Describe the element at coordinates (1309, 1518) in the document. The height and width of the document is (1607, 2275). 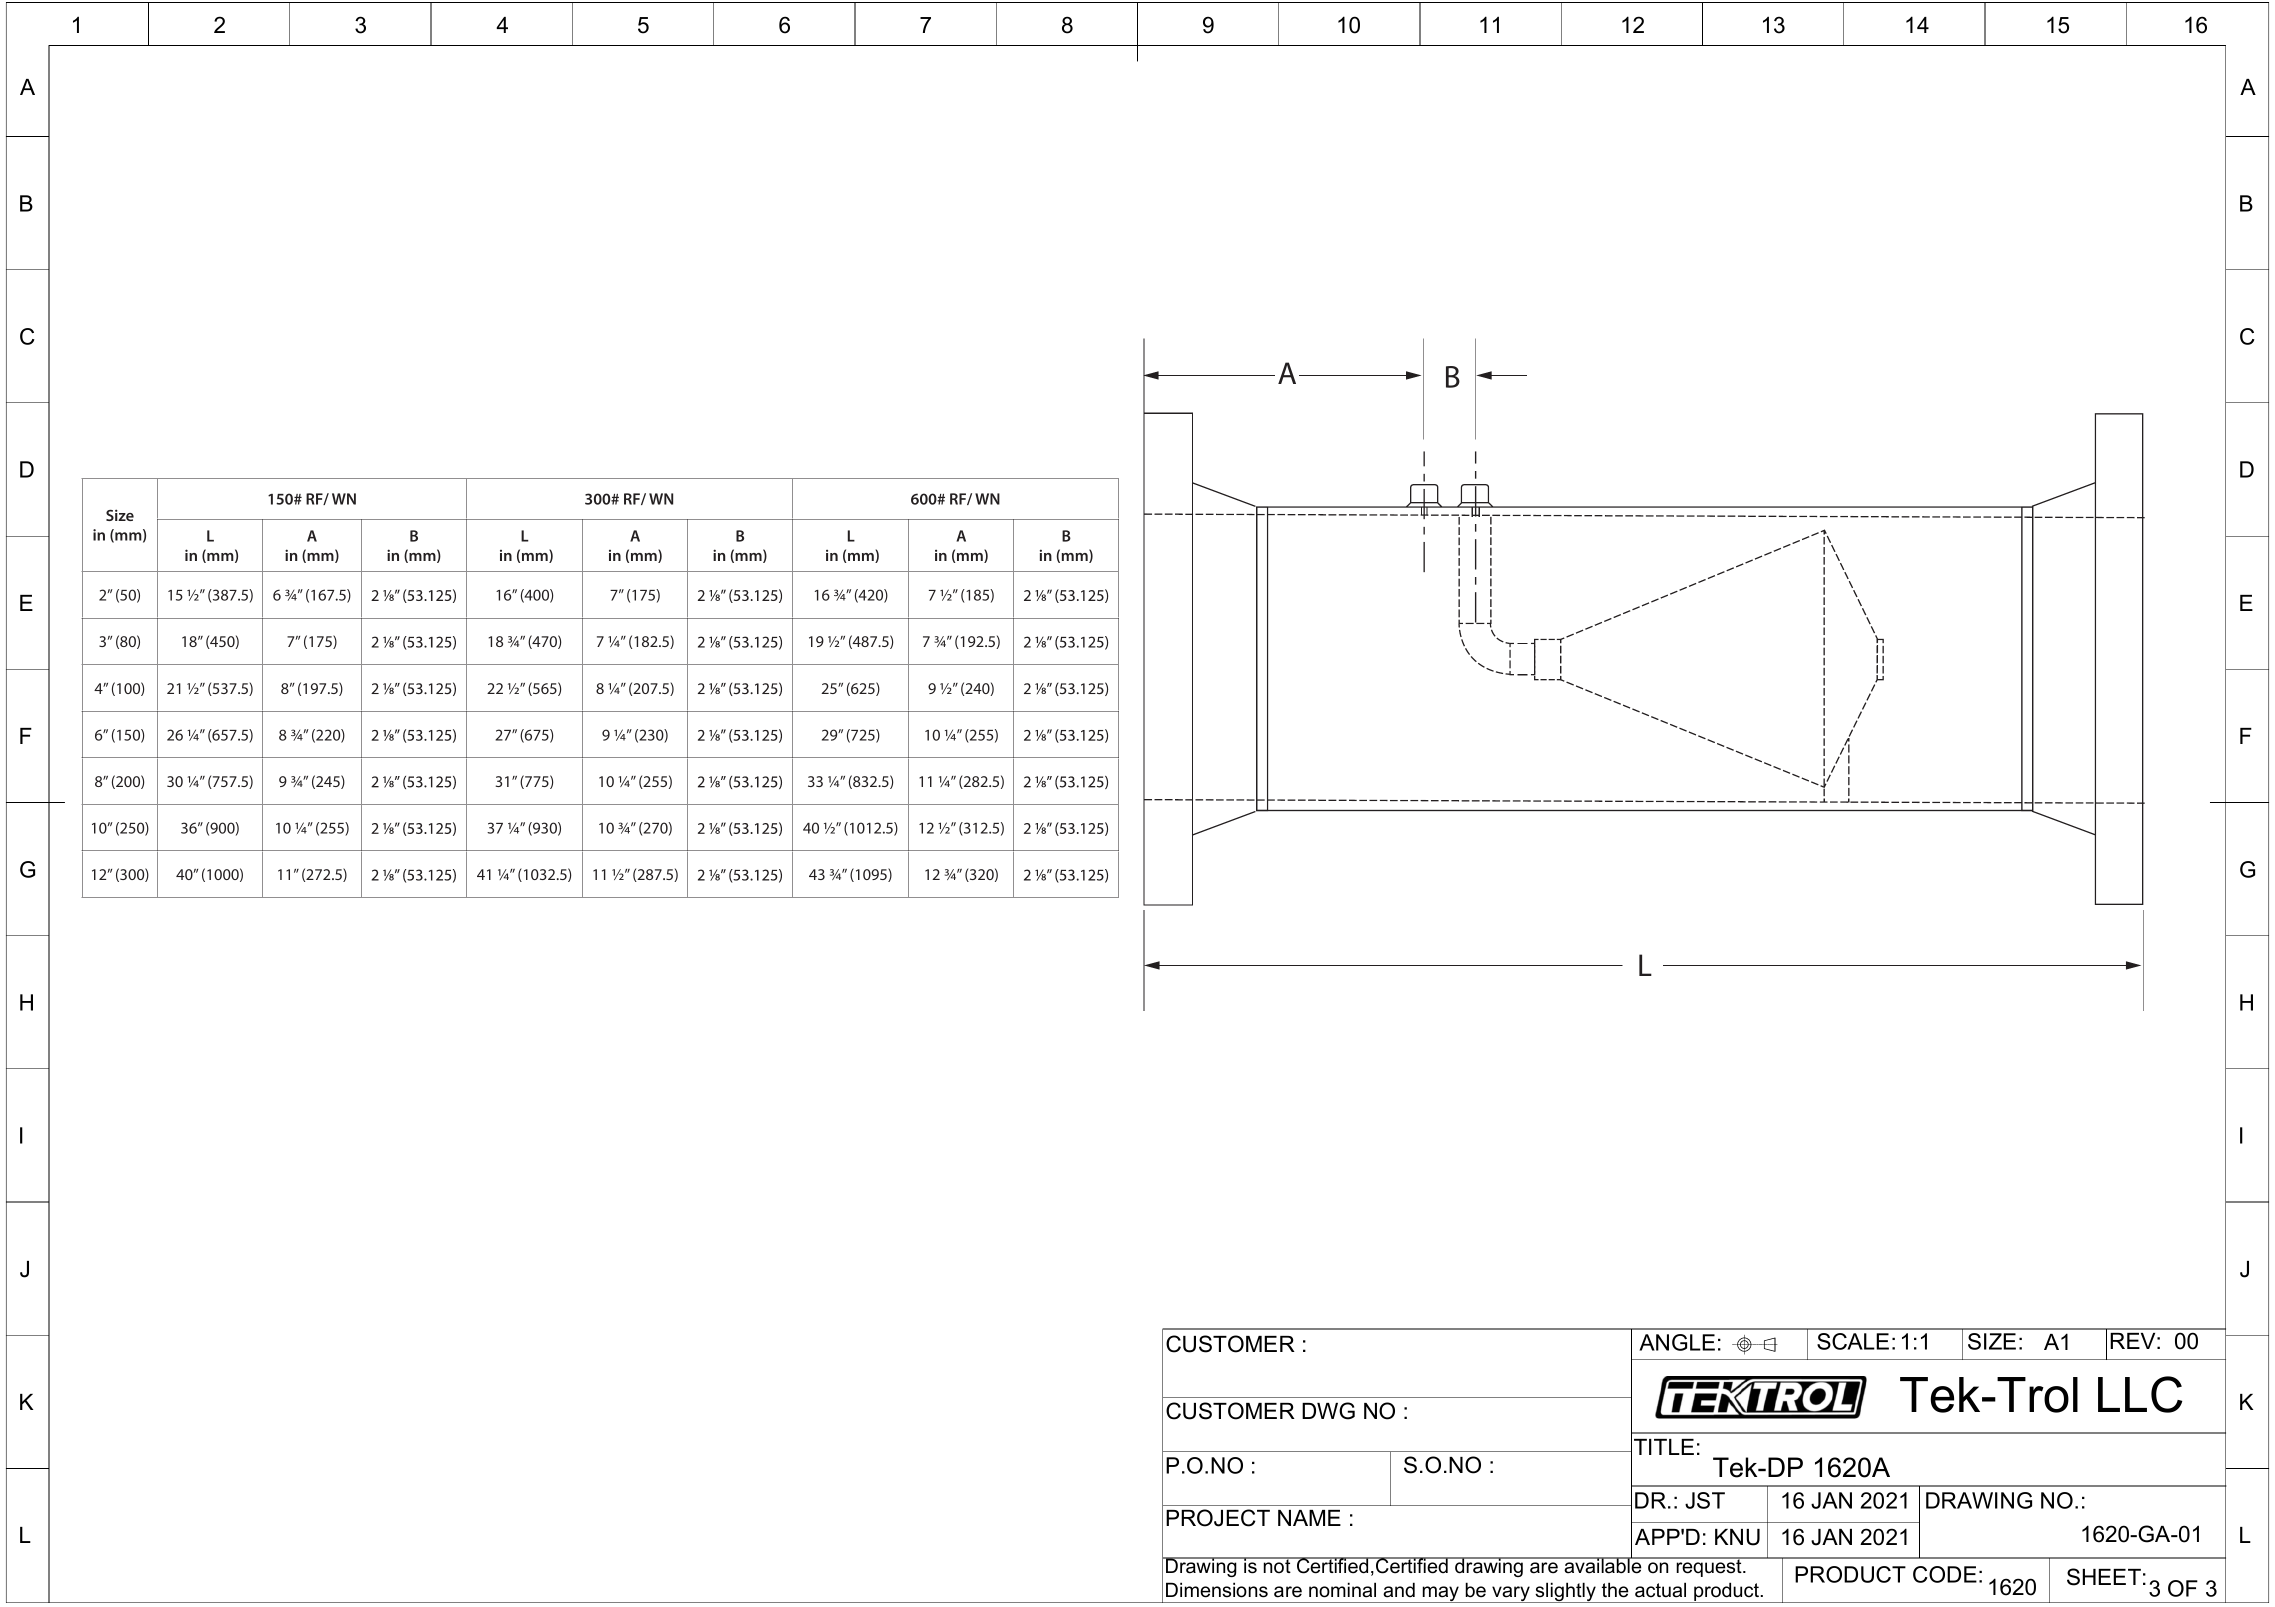
I see `NAME` at that location.
